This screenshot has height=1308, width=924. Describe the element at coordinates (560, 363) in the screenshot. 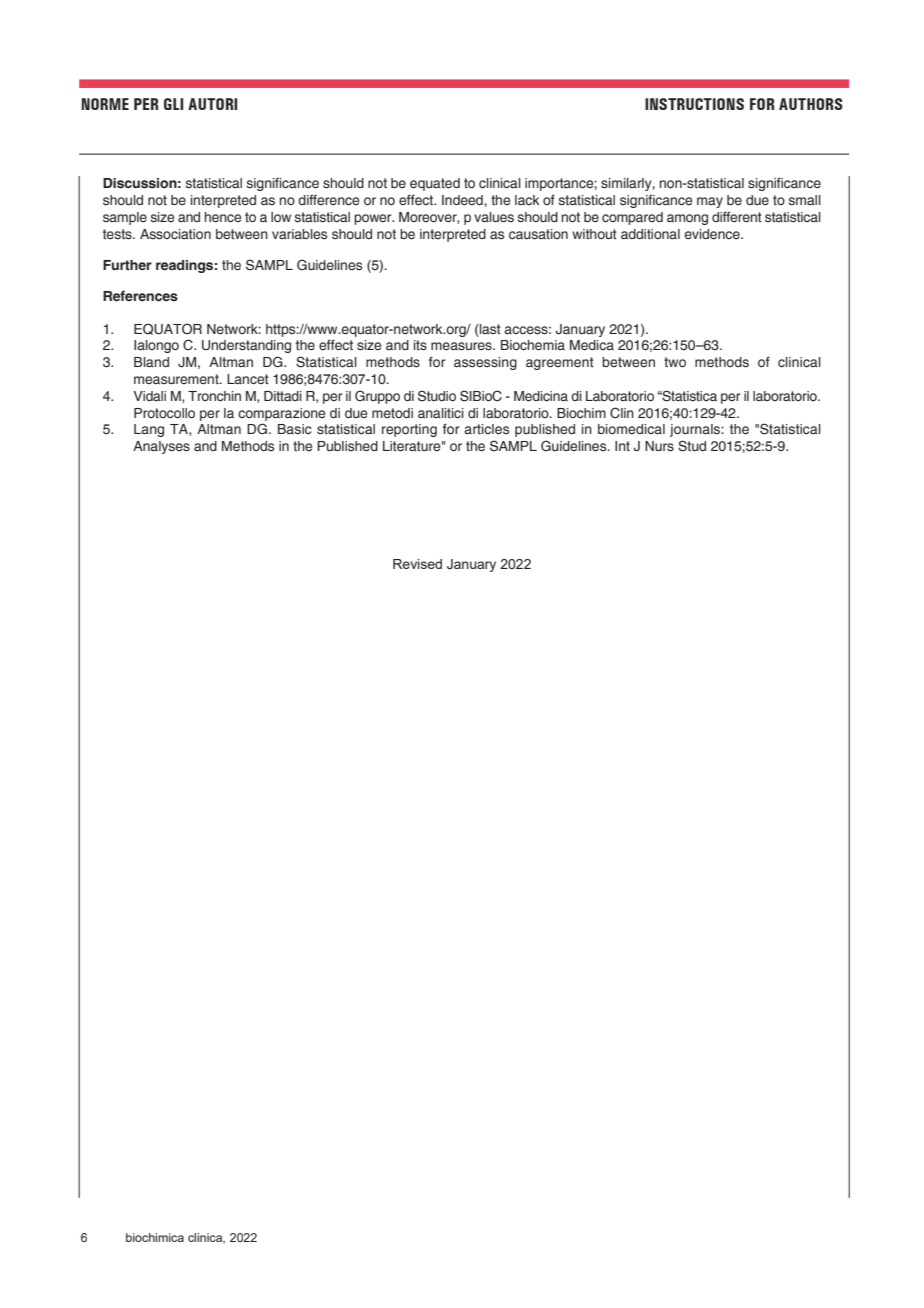

I see `agreement` at that location.
